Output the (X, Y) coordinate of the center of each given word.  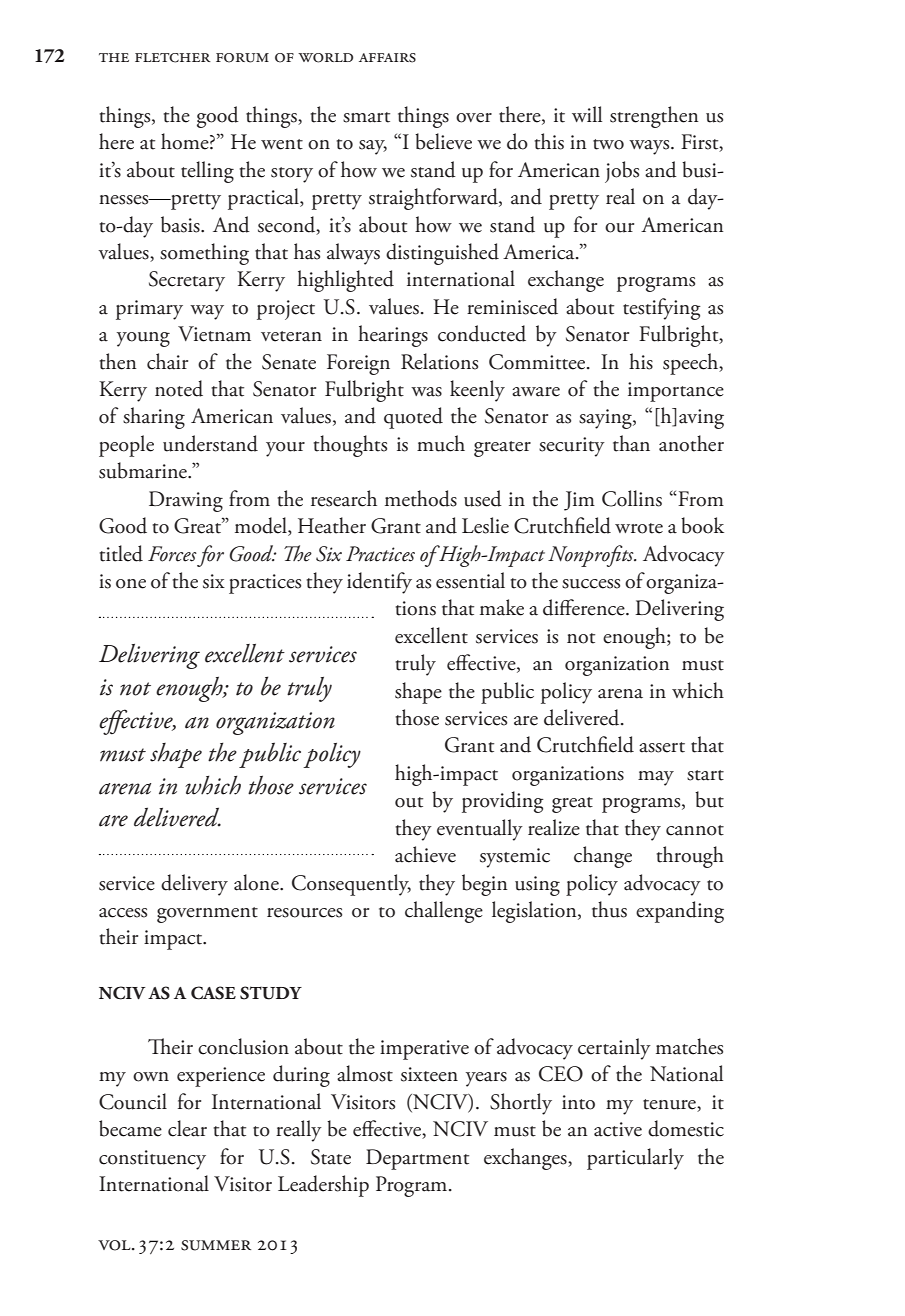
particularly (635, 1159)
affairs (387, 58)
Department (417, 1159)
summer (216, 1245)
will (587, 114)
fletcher (173, 58)
